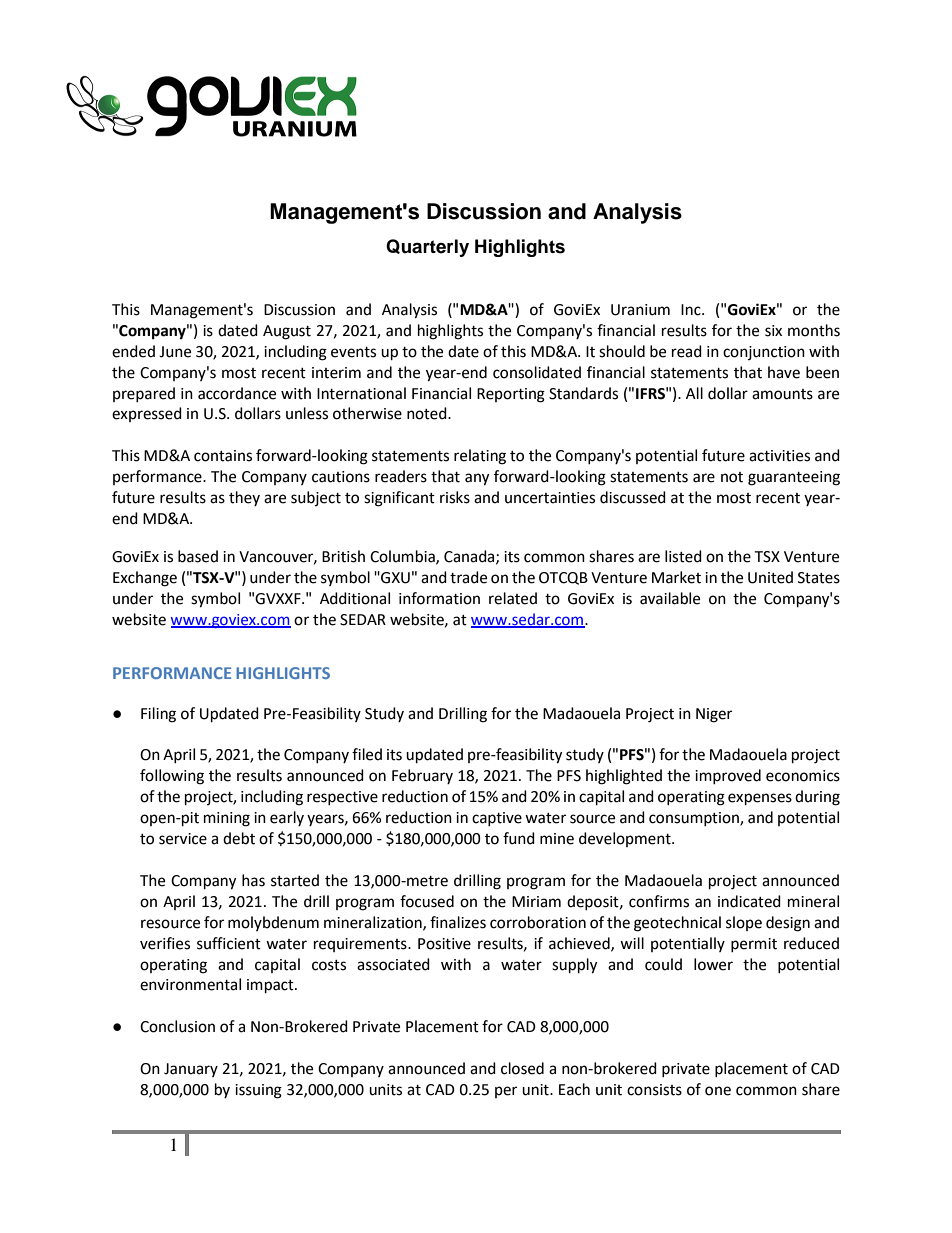 This screenshot has height=1233, width=952. Describe the element at coordinates (427, 248) in the screenshot. I see `Quarterly` at that location.
